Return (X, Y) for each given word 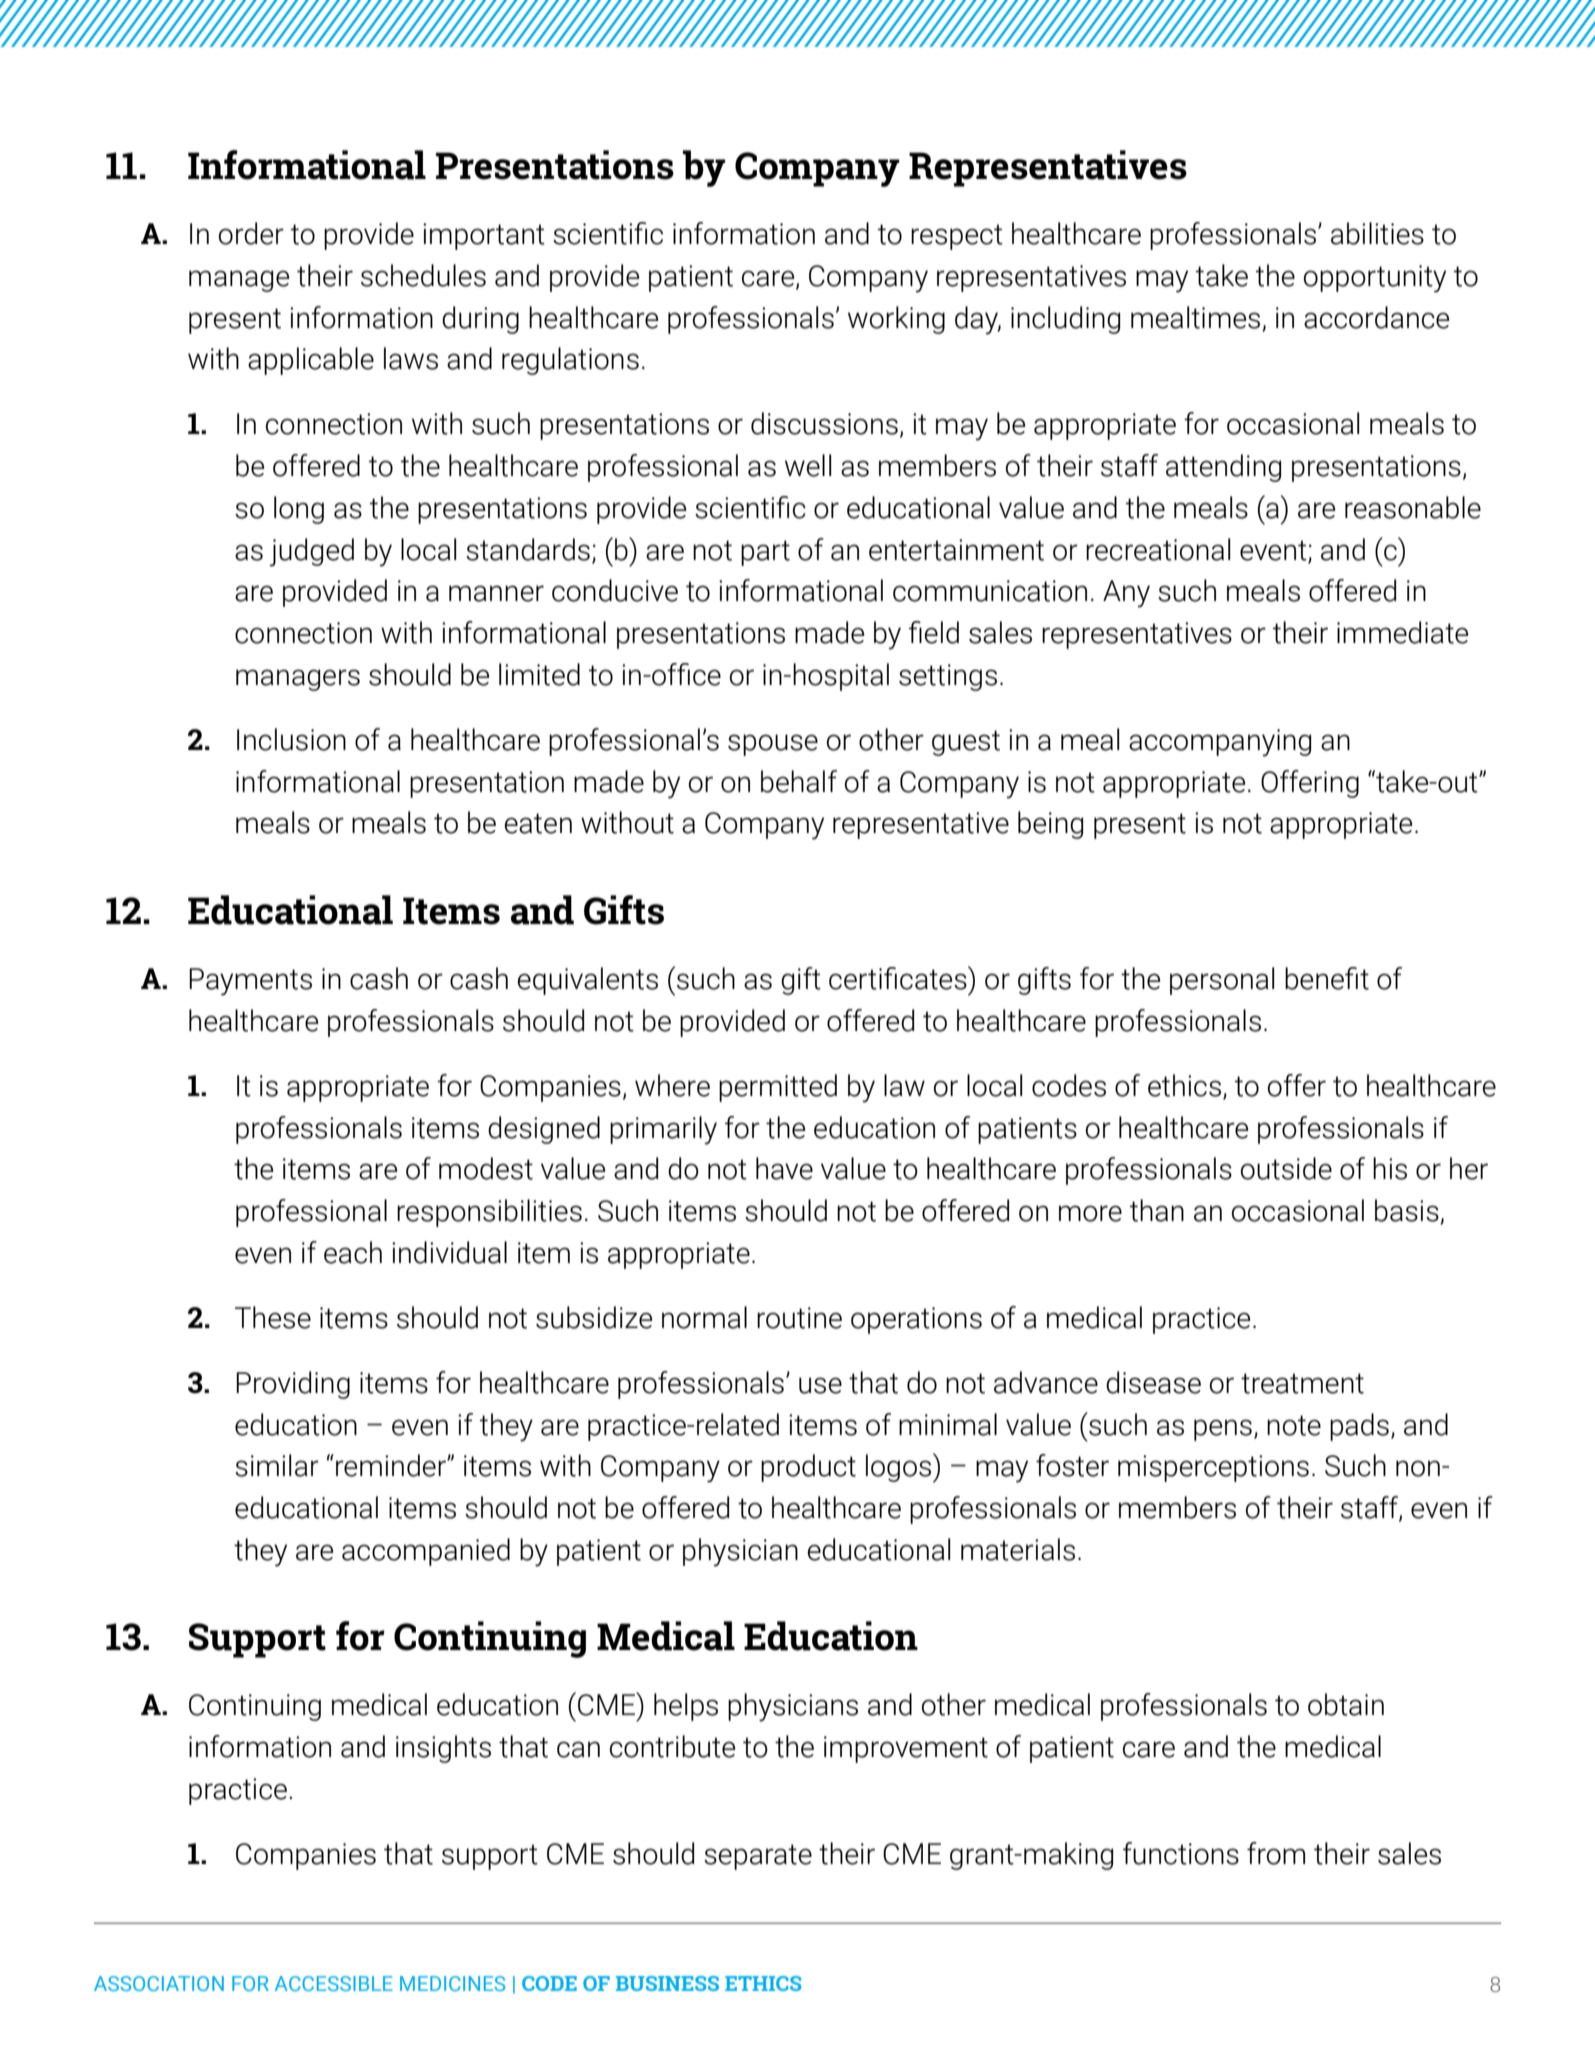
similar (277, 1465)
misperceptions (1213, 1468)
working (896, 320)
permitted (778, 1088)
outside (1286, 1168)
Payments (250, 982)
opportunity (1375, 279)
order (251, 233)
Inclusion (291, 739)
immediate (1402, 632)
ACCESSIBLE (334, 1983)
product (808, 1468)
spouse (773, 745)
